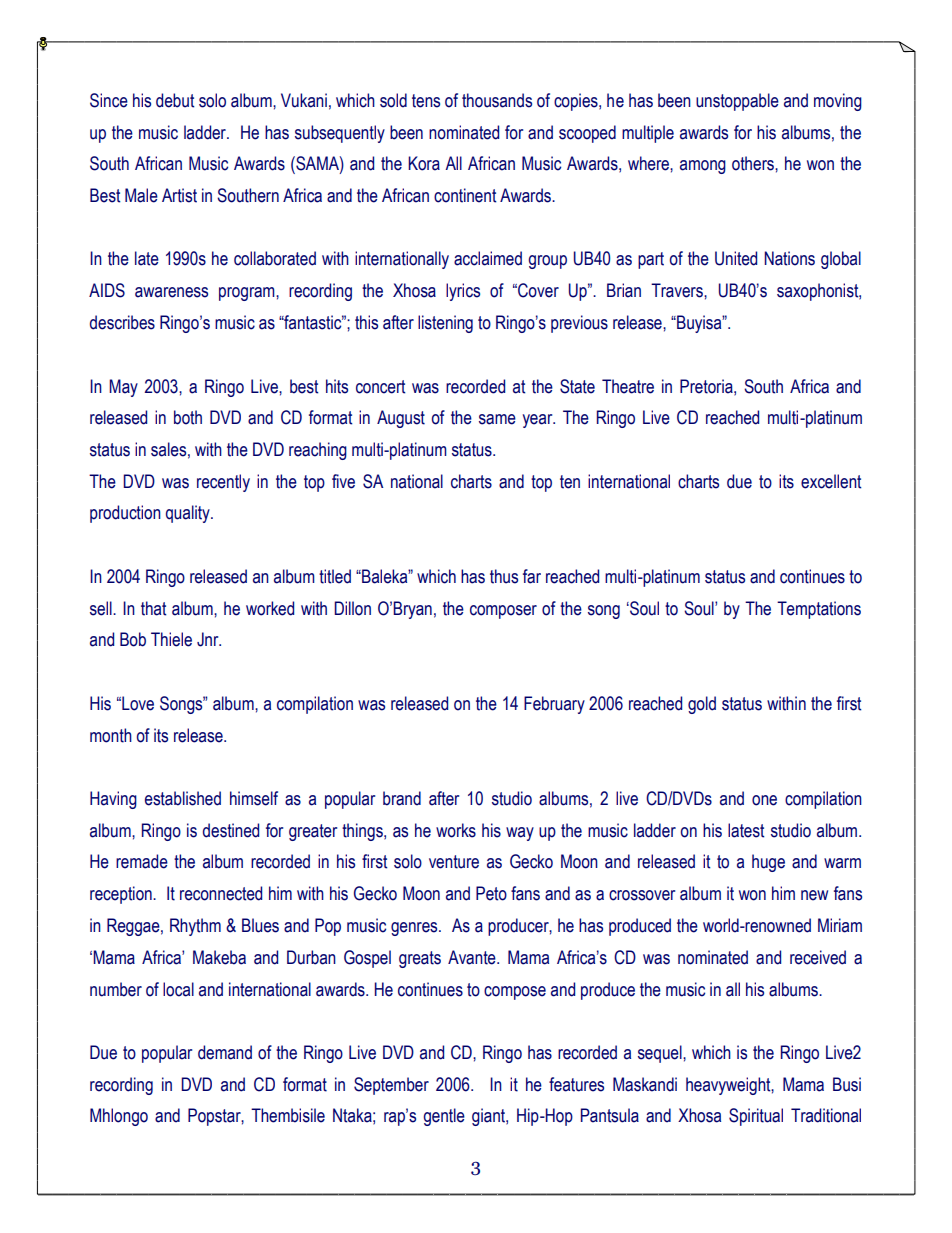 The width and height of the screenshot is (952, 1233). Describe the element at coordinates (504, 576) in the screenshot. I see `thus` at that location.
